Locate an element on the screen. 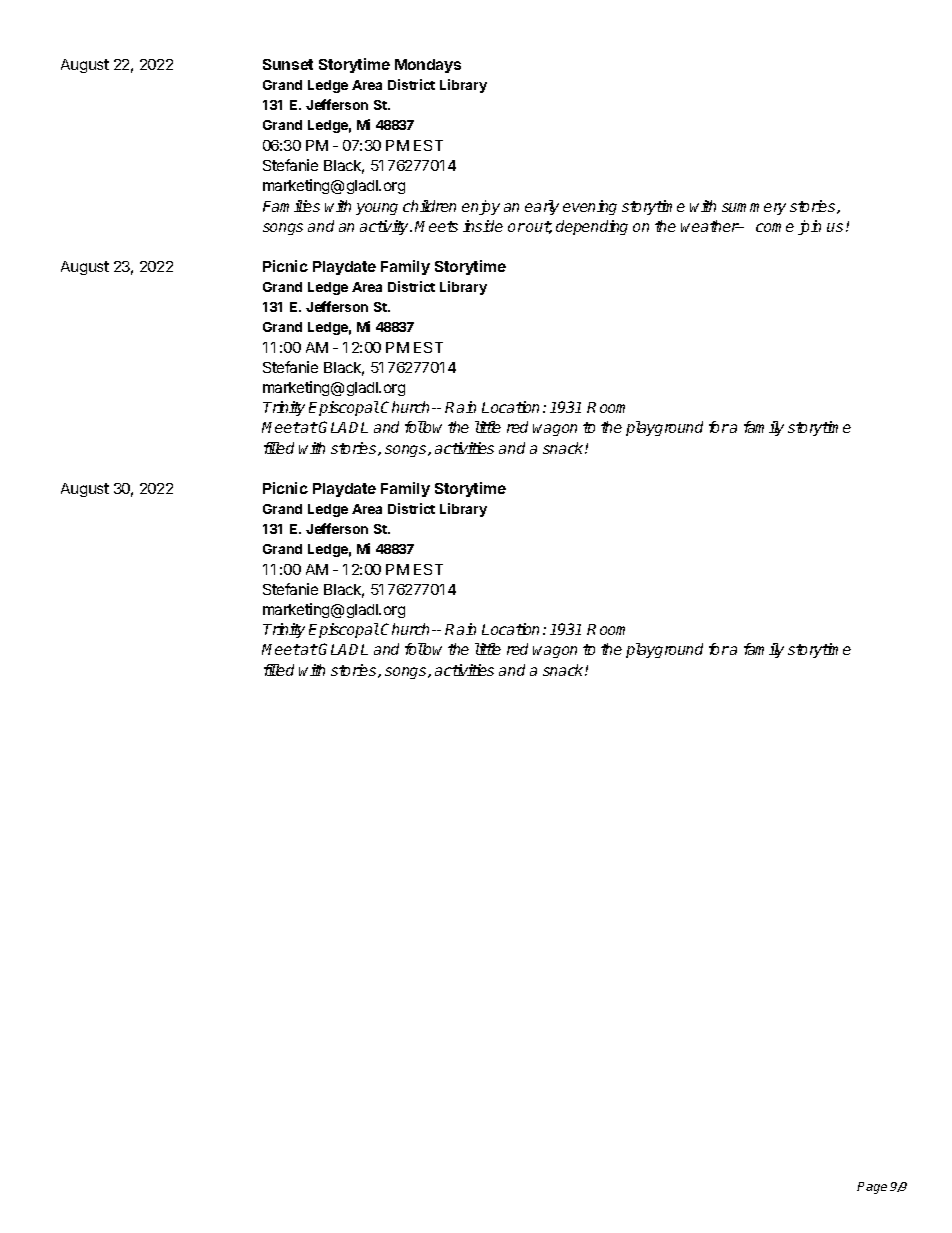 The image size is (952, 1233). join is located at coordinates (809, 227).
